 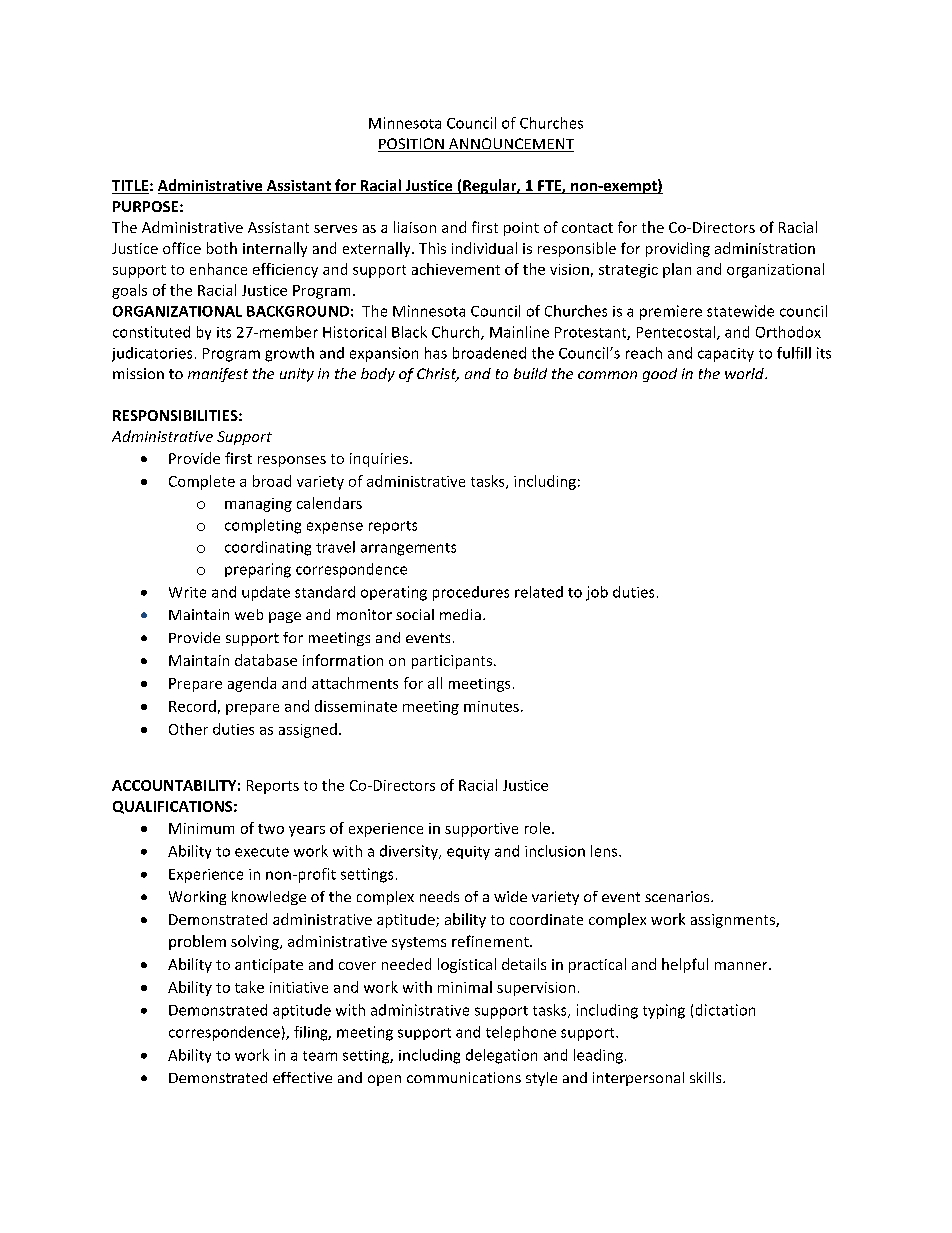 What do you see at coordinates (187, 592) in the image?
I see `Write` at bounding box center [187, 592].
